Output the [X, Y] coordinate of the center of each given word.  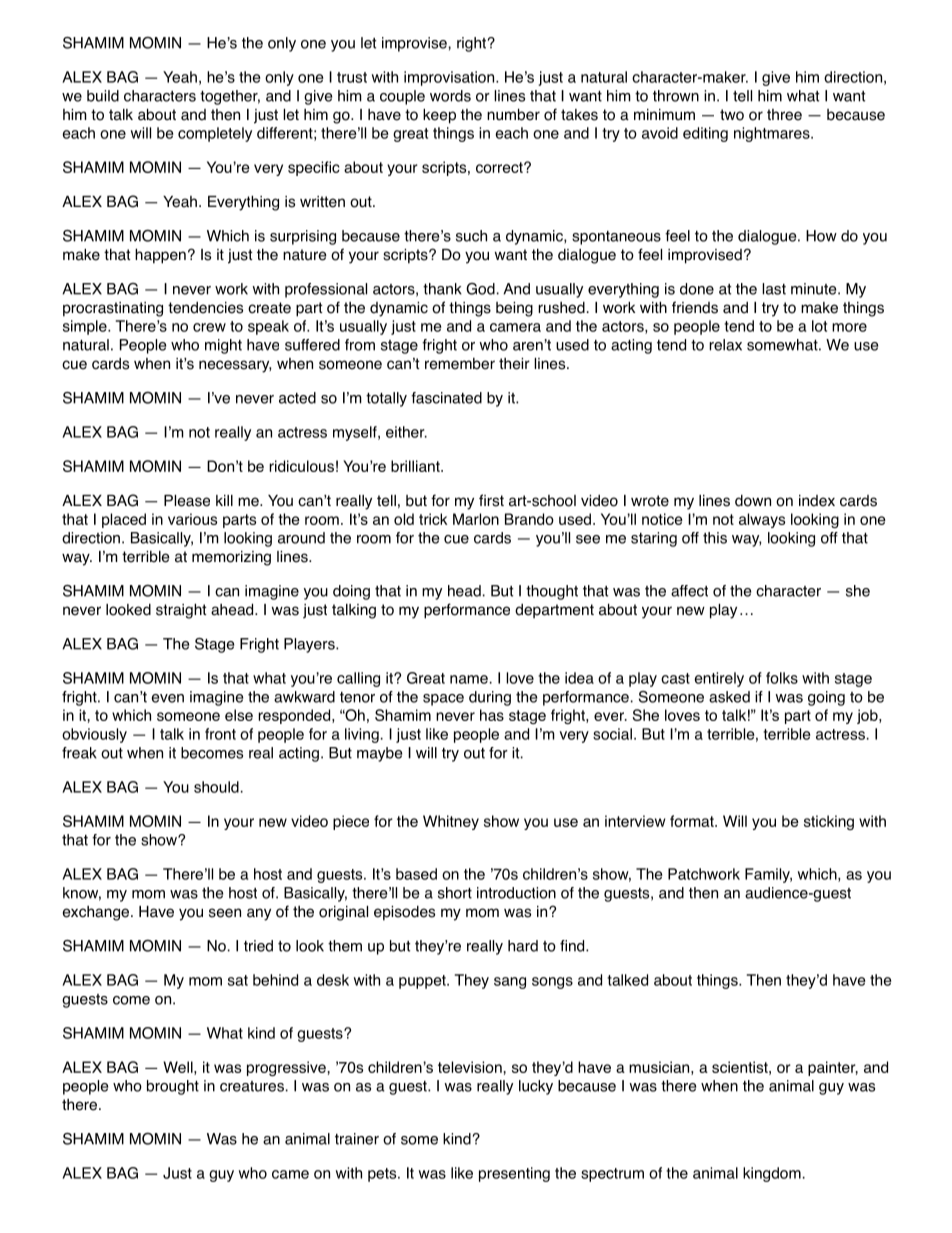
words [450, 96]
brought [173, 1087]
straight [181, 611]
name [469, 679]
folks [782, 678]
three [784, 115]
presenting [514, 1174]
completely [215, 134]
